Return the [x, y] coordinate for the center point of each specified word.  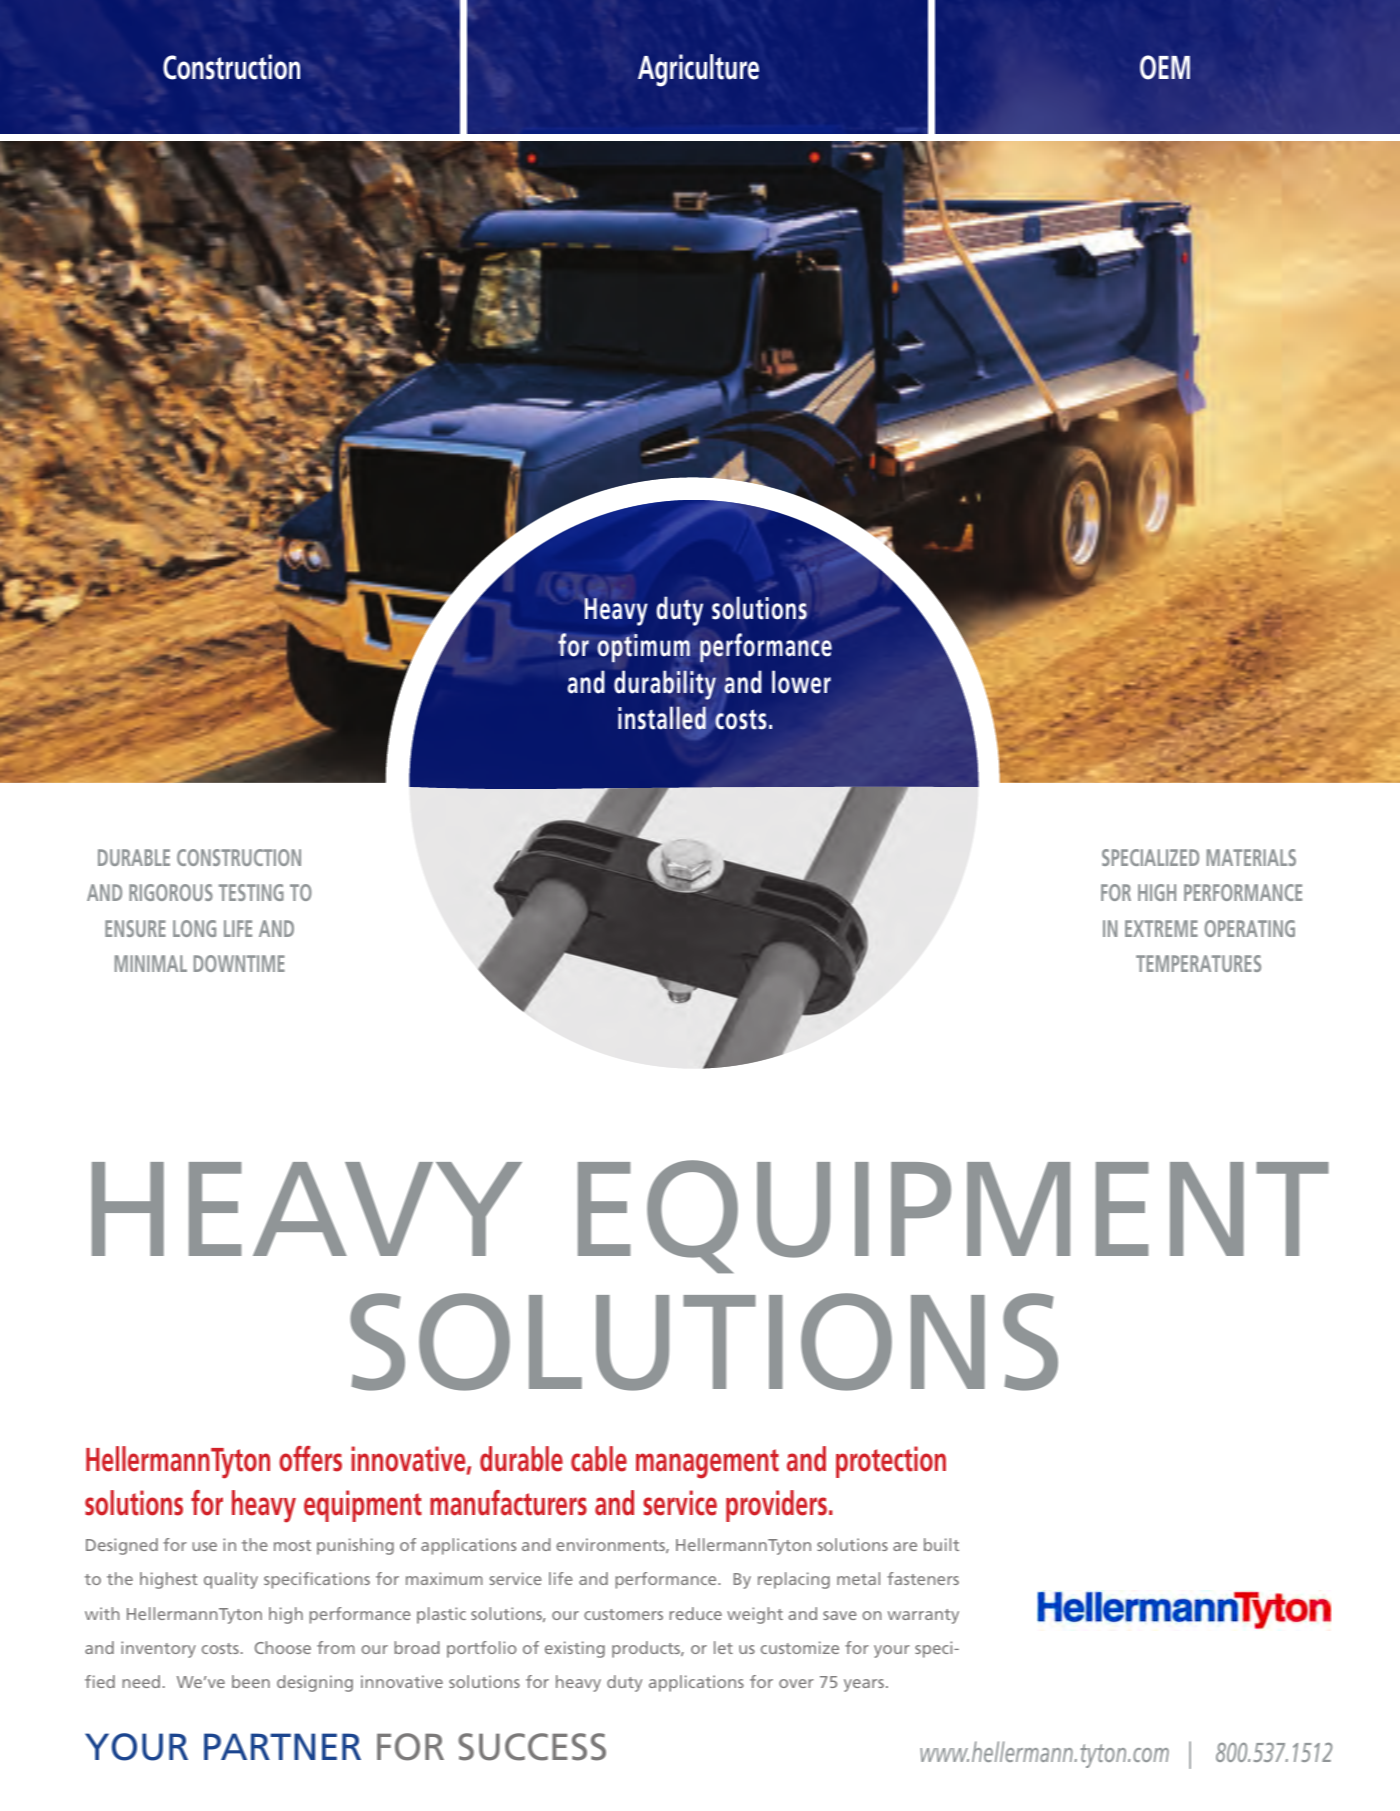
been [251, 1681]
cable [599, 1459]
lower [801, 682]
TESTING [251, 892]
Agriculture [698, 70]
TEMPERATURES [1198, 963]
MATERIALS [1251, 857]
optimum [643, 648]
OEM [1165, 67]
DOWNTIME [239, 963]
